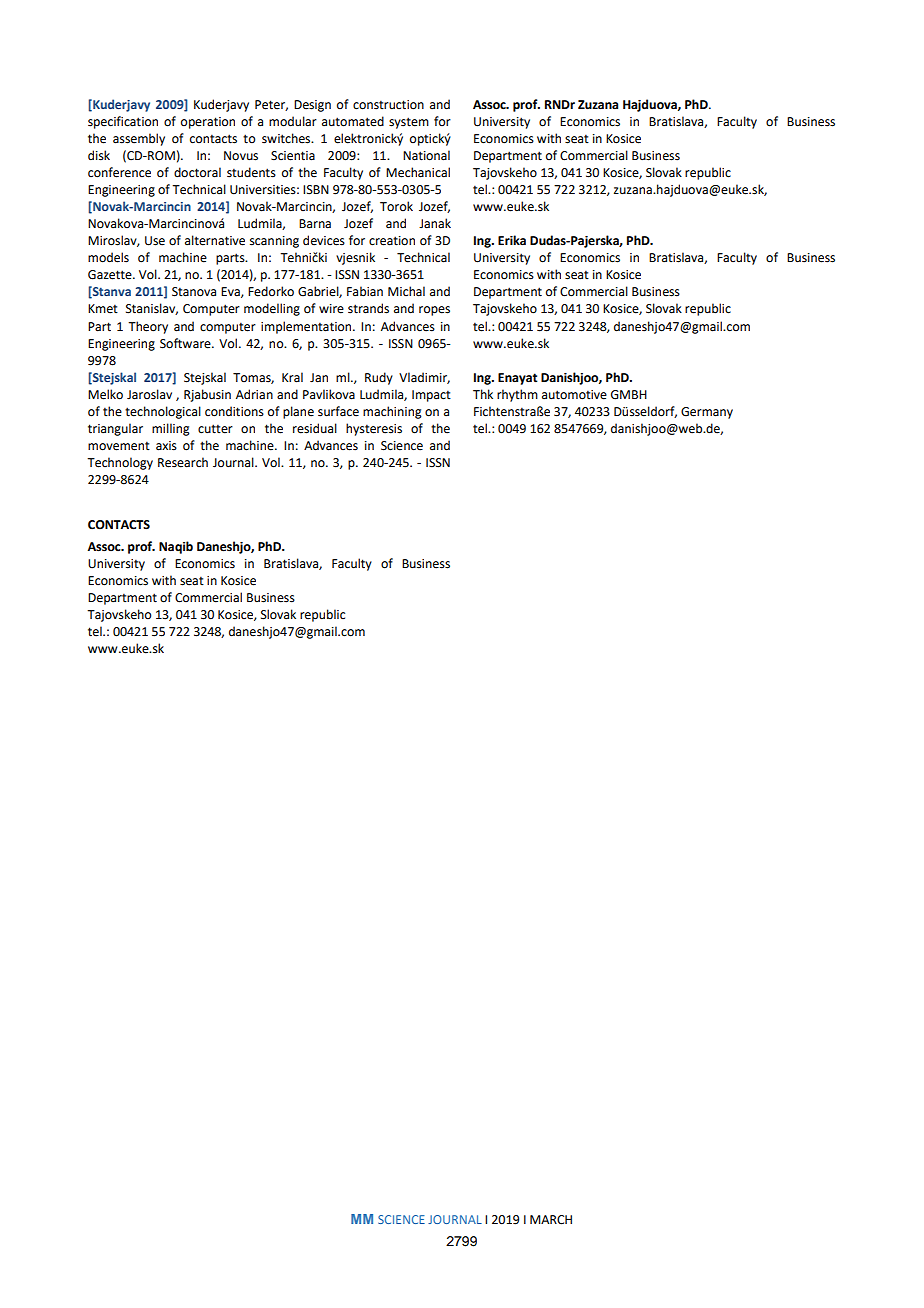 The image size is (924, 1308). What do you see at coordinates (315, 428) in the screenshot?
I see `residual` at bounding box center [315, 428].
